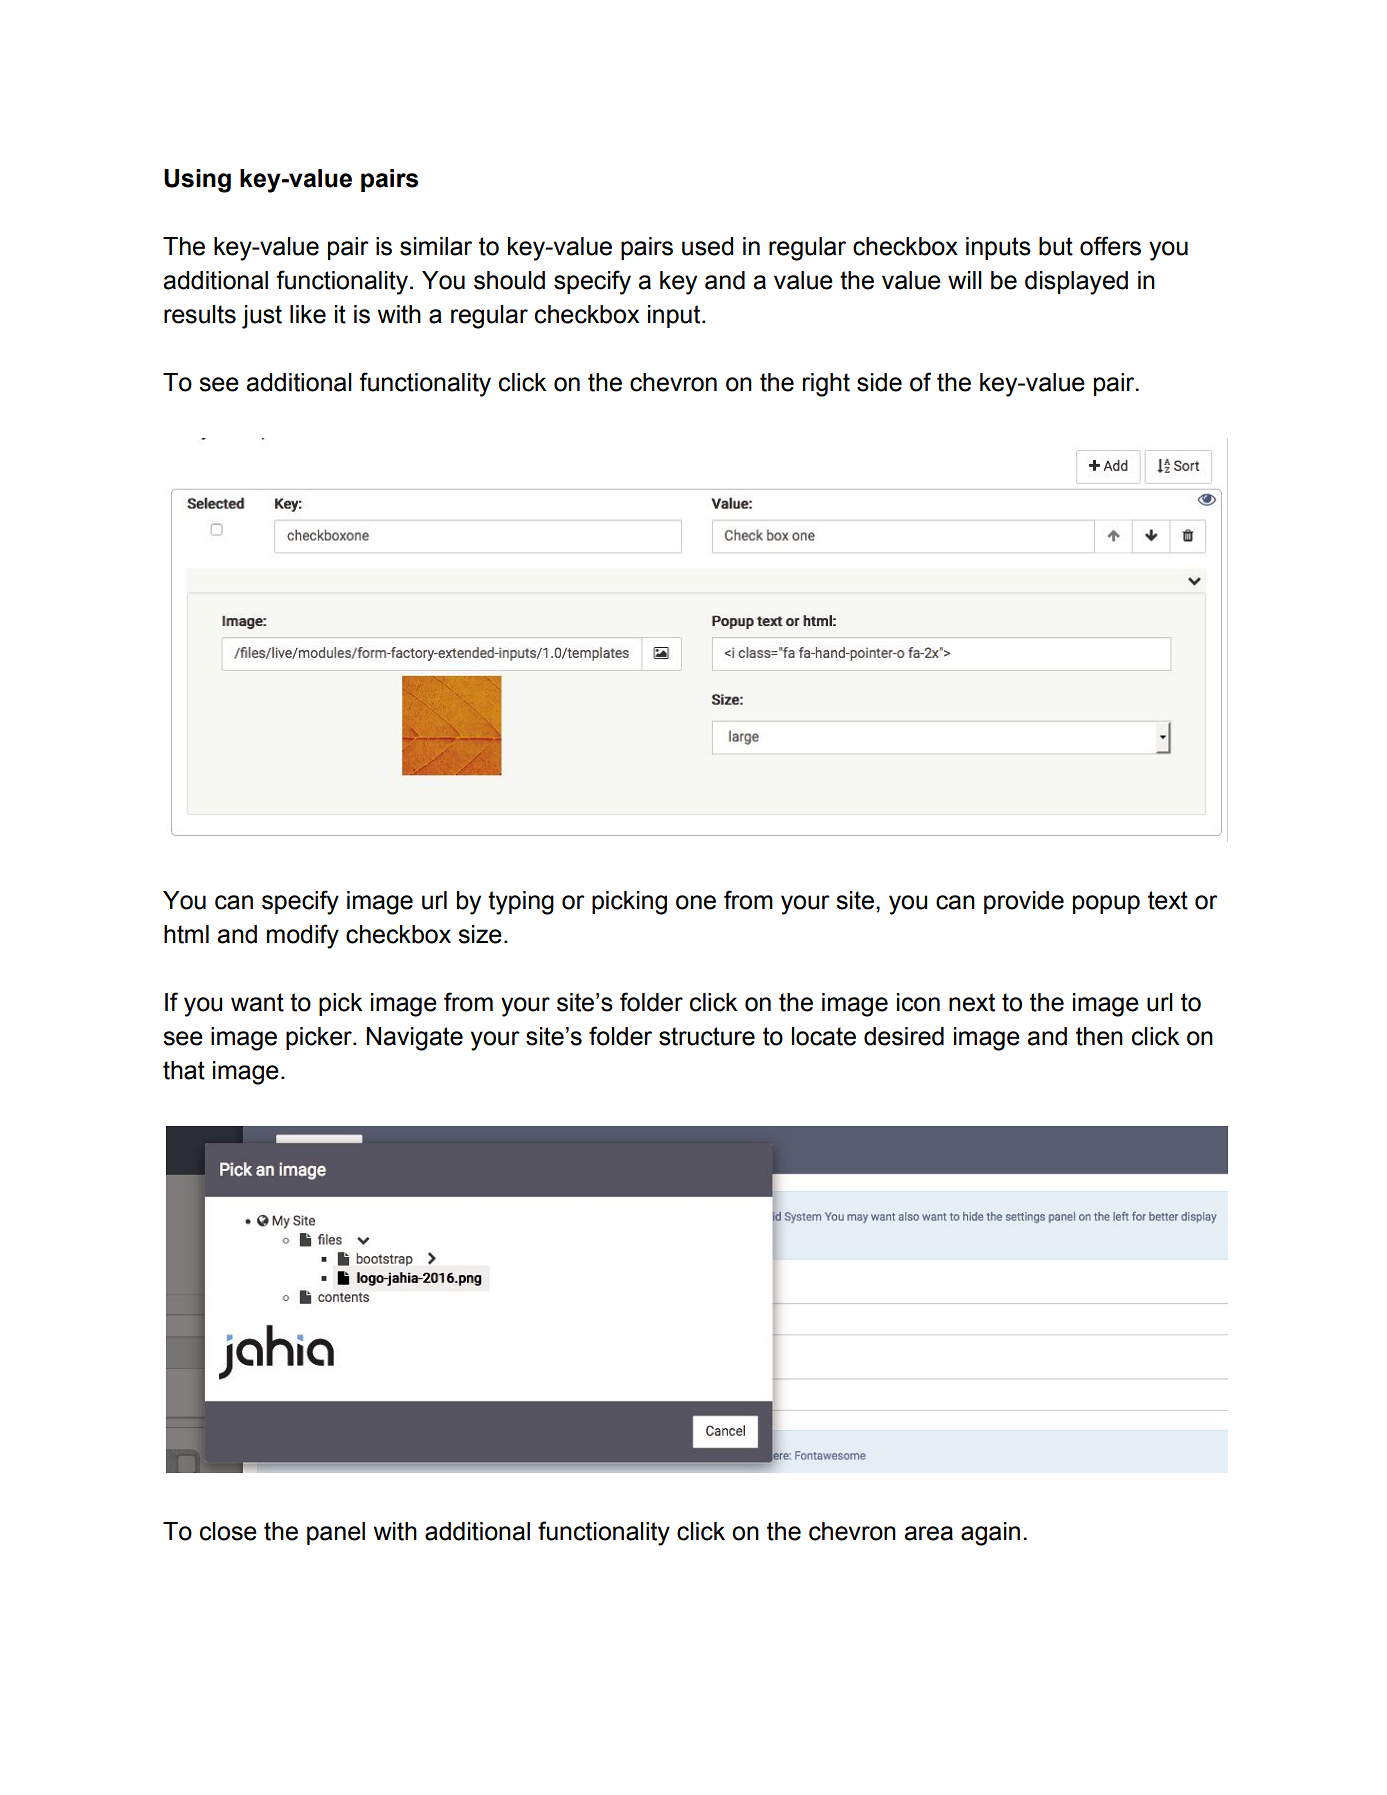 The height and width of the screenshot is (1795, 1387). I want to click on want, so click(257, 1002).
